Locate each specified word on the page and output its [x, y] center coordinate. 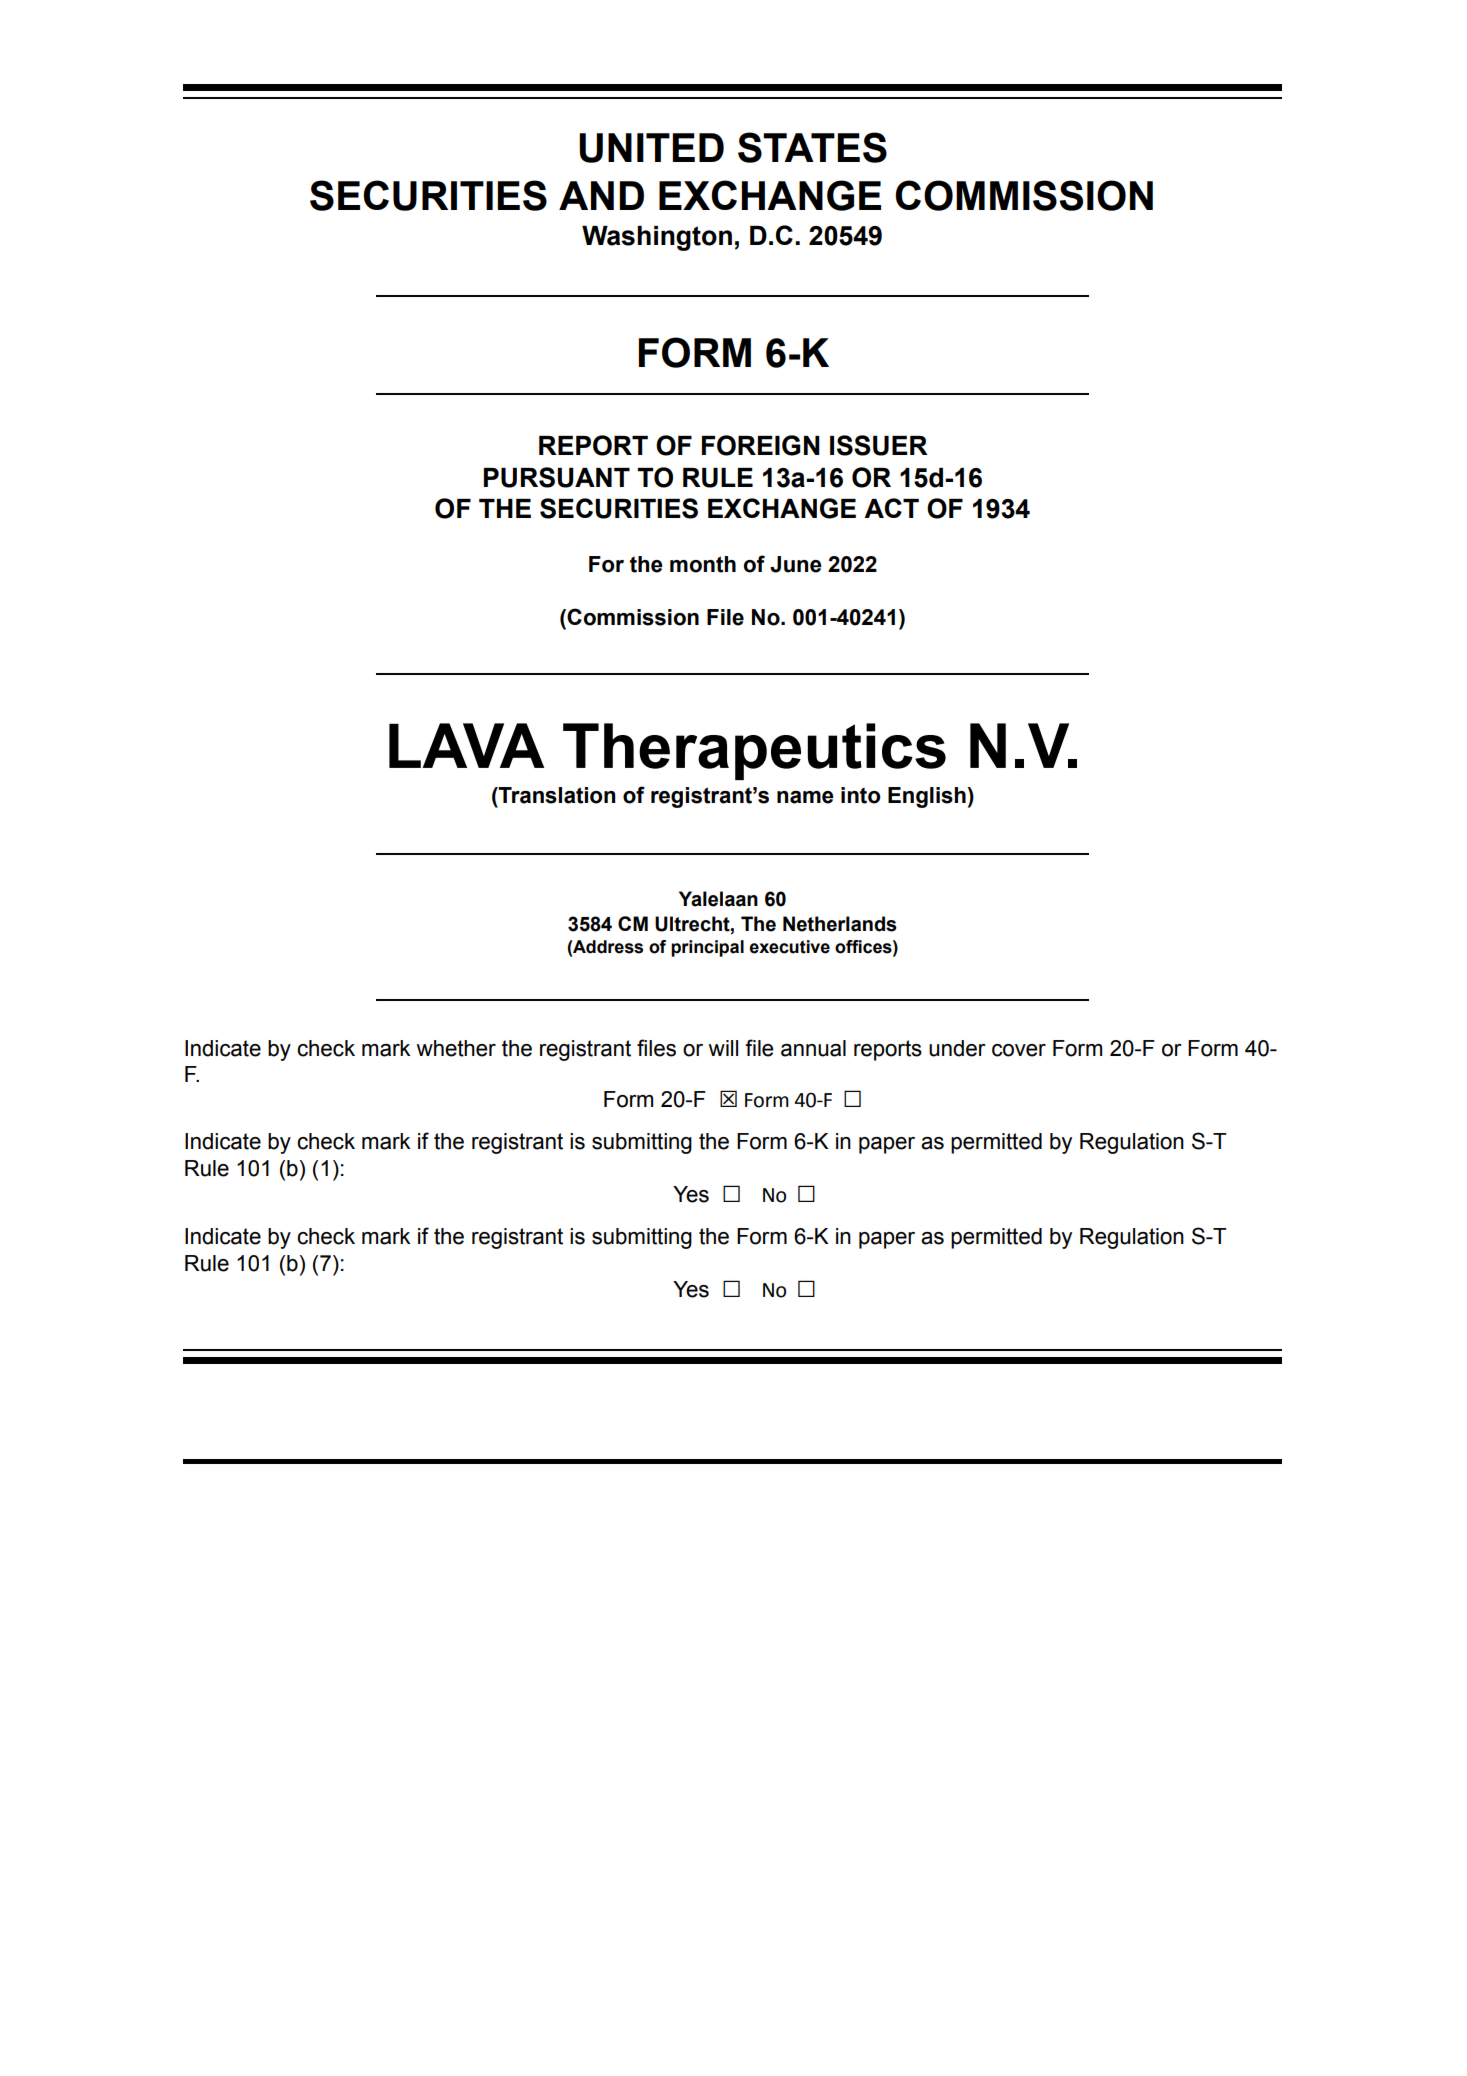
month [703, 564]
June [796, 564]
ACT [891, 508]
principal [707, 948]
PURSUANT [557, 477]
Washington [657, 238]
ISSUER [879, 445]
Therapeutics [754, 751]
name [805, 797]
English [927, 797]
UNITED [651, 148]
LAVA [466, 745]
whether [456, 1048]
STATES [812, 147]
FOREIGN [761, 445]
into [861, 795]
